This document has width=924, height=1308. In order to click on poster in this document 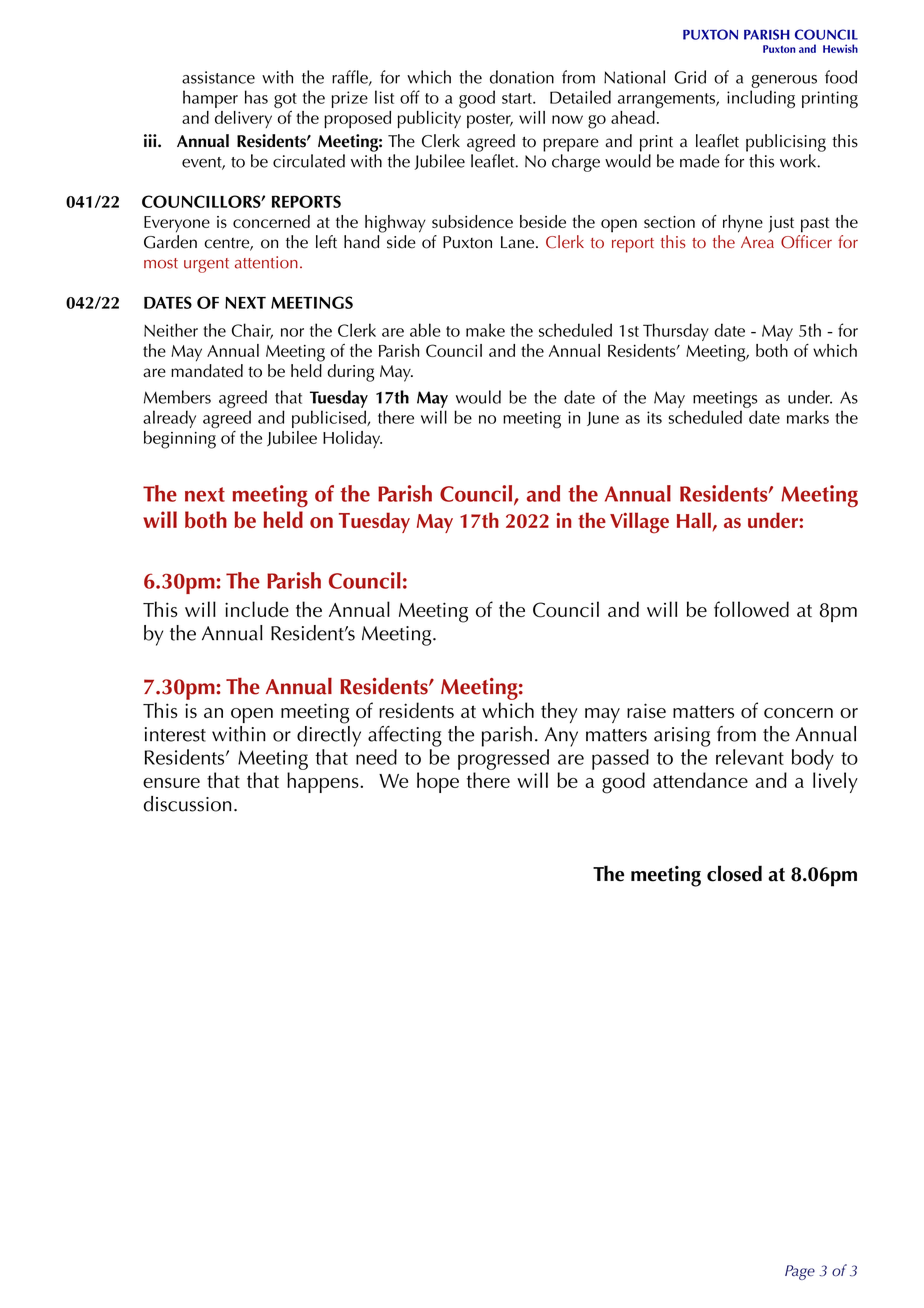, I will do `click(490, 120)`.
